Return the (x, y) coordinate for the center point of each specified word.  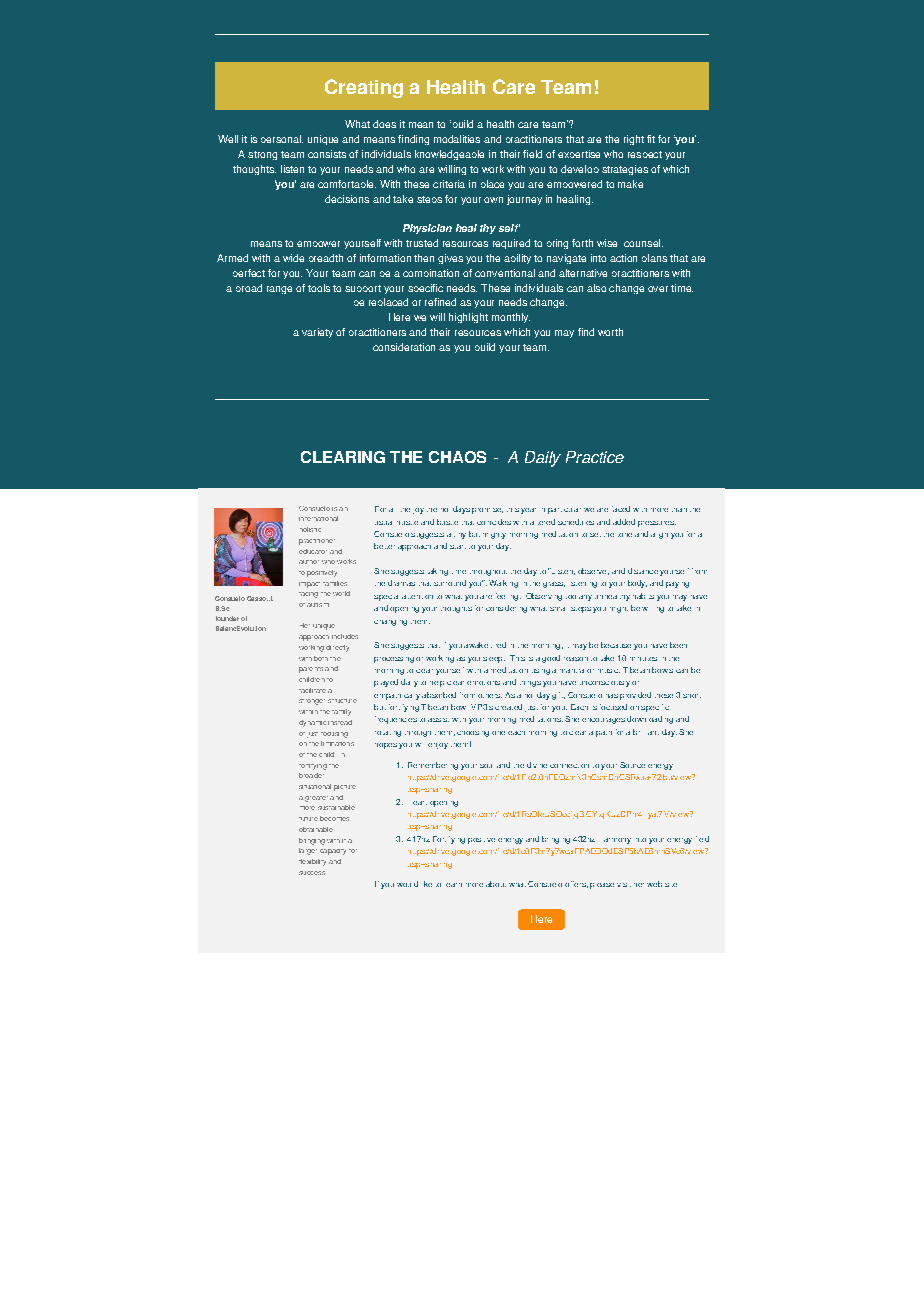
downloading (650, 720)
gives (450, 259)
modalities (457, 139)
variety (317, 333)
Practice (595, 457)
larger (308, 851)
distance (643, 571)
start (458, 547)
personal (282, 139)
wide (293, 258)
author (309, 562)
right (634, 140)
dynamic (312, 723)
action (623, 258)
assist (438, 720)
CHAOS (457, 457)
